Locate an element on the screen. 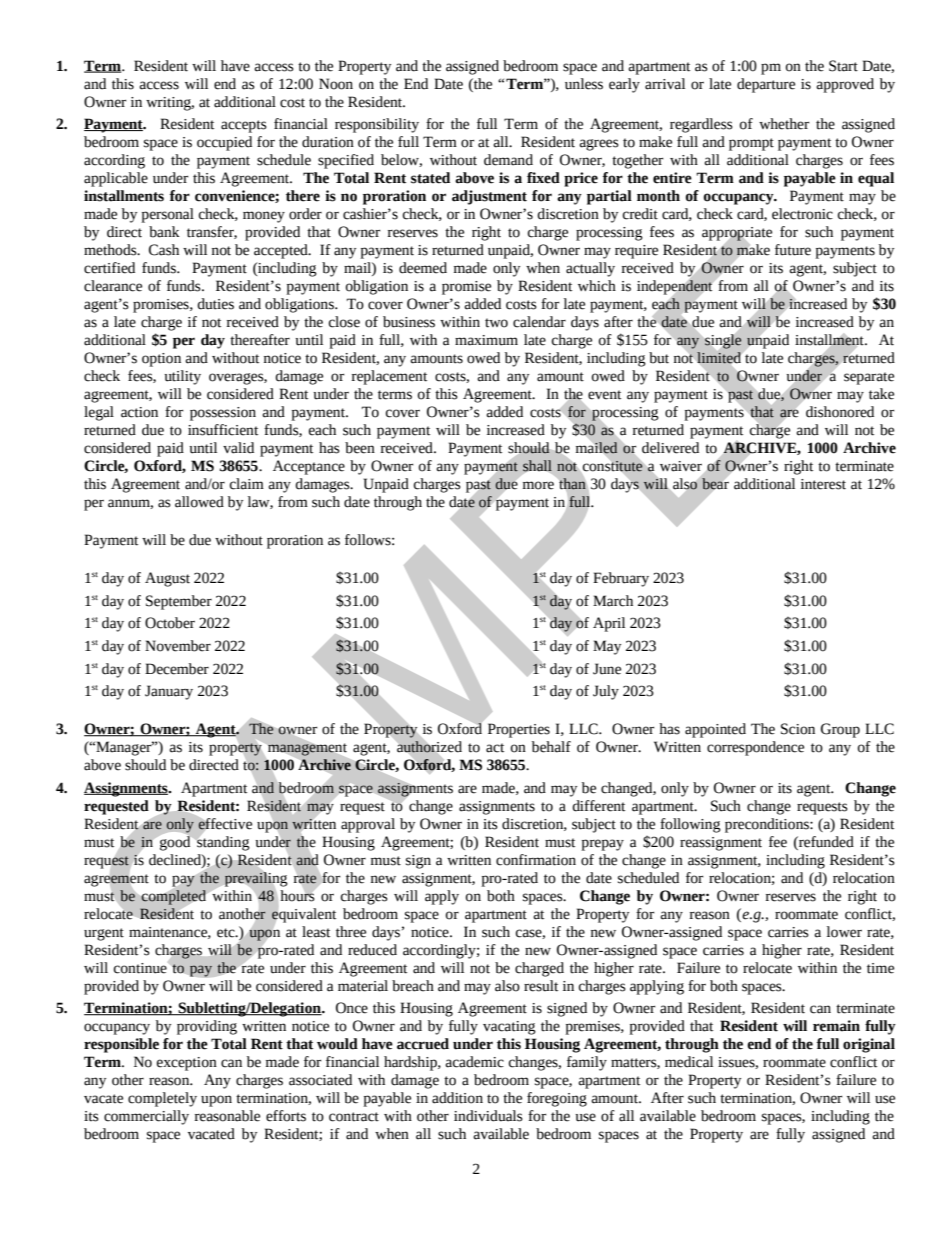 Image resolution: width=952 pixels, height=1233 pixels. Properties is located at coordinates (519, 730).
